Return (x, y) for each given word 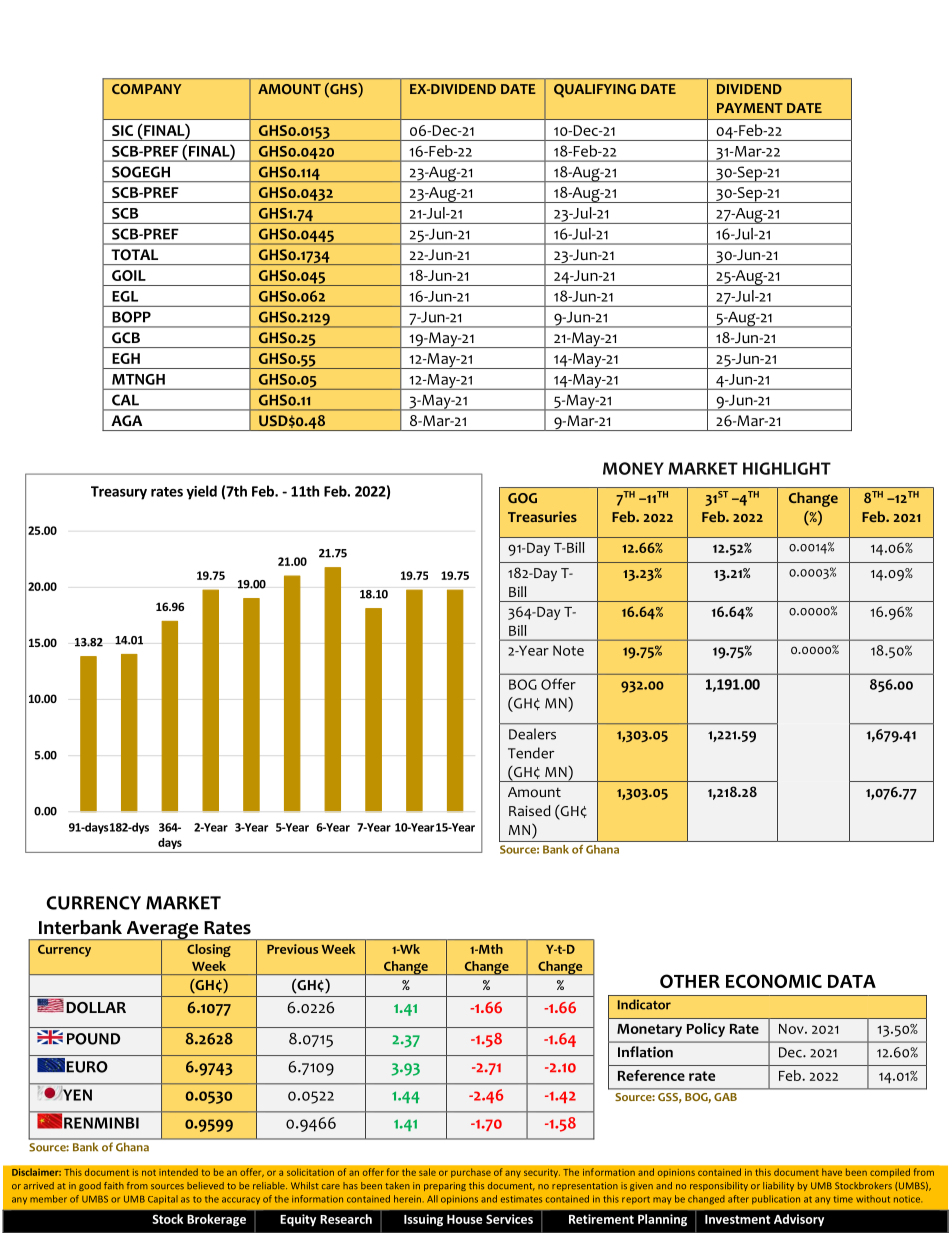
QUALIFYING (595, 91)
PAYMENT (750, 108)
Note (568, 650)
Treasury (119, 493)
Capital (163, 1199)
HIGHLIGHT (787, 468)
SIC (122, 130)
